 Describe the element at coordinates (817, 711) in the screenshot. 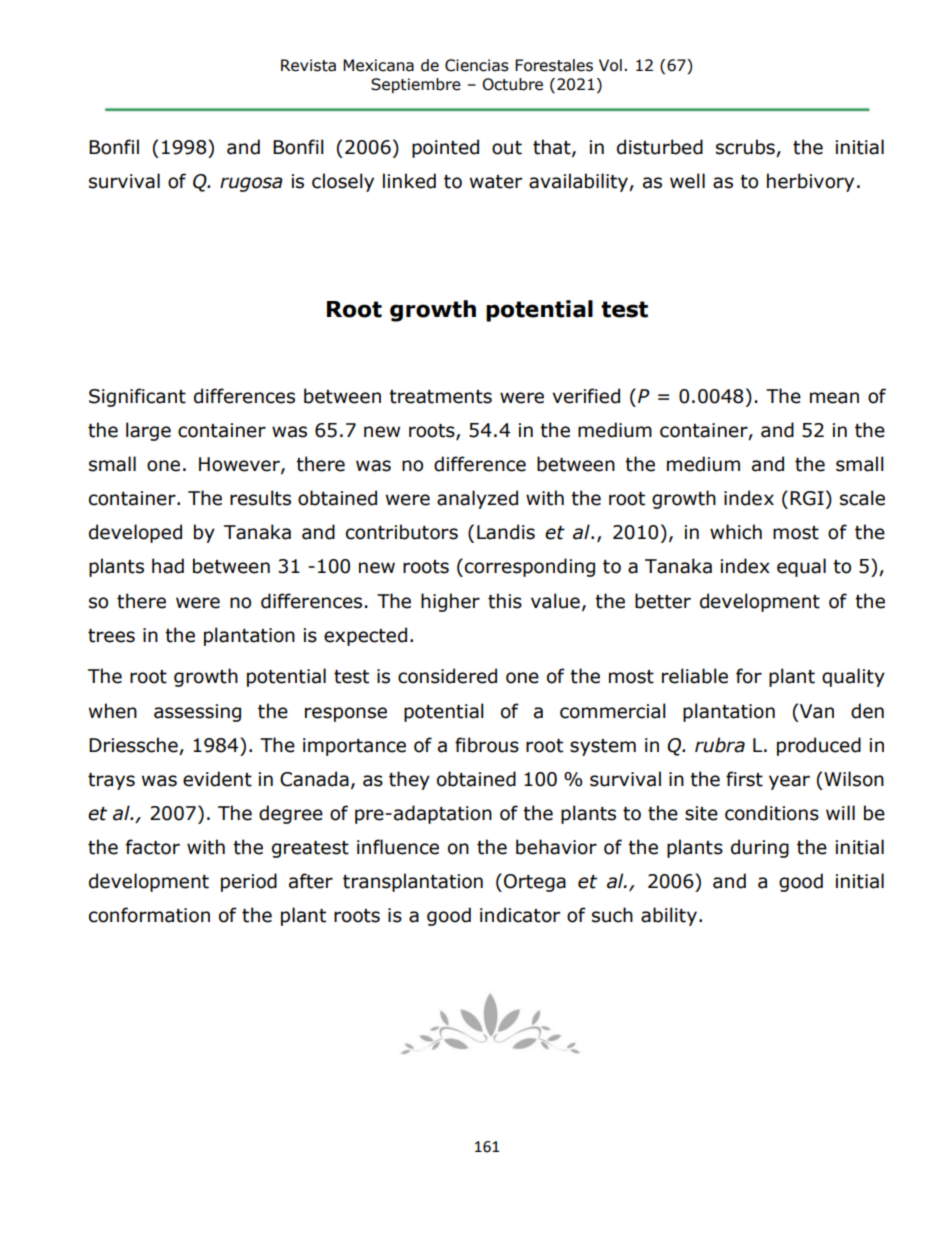

I see `Van` at that location.
